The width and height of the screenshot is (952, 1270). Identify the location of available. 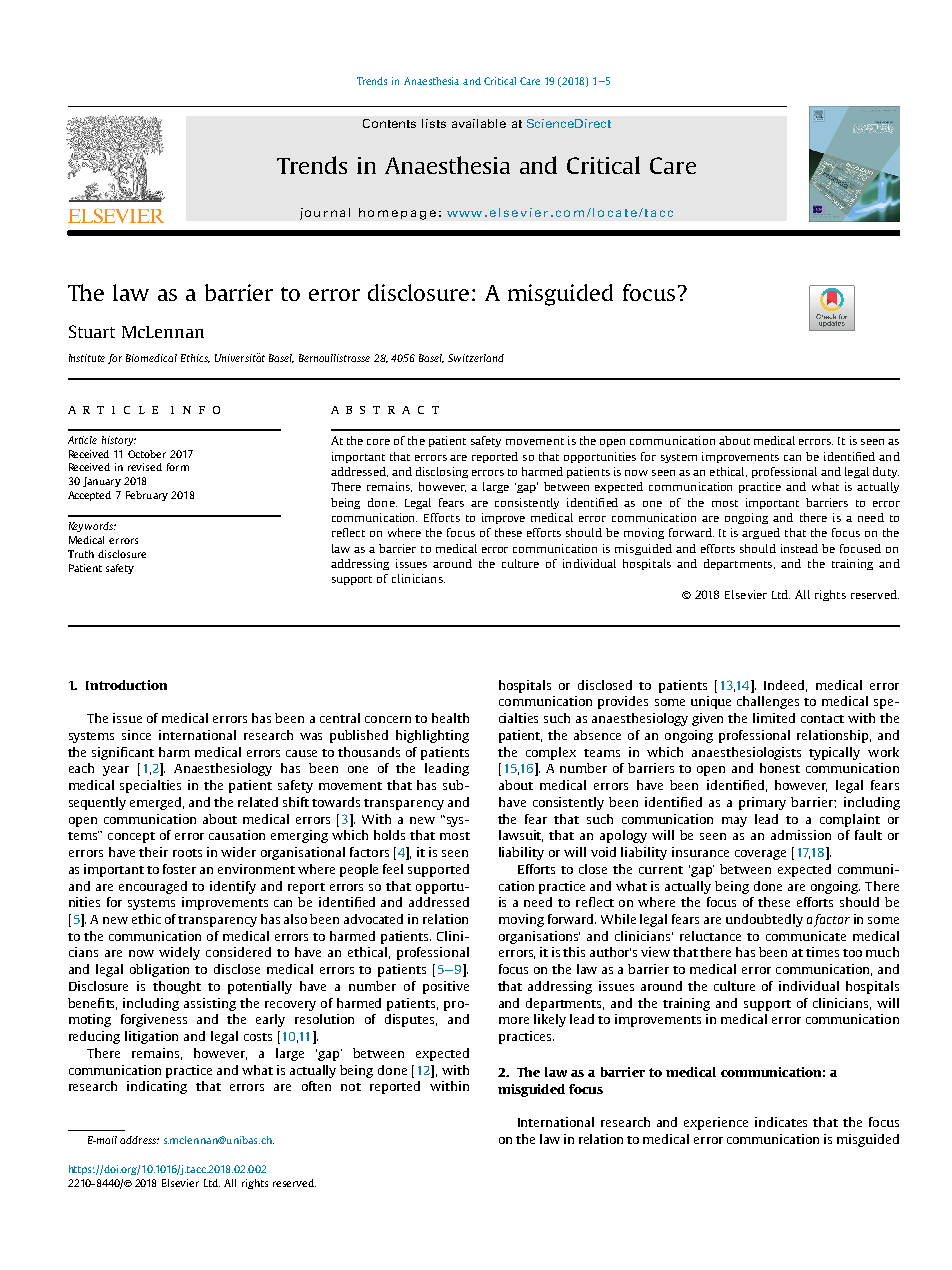
(479, 123).
